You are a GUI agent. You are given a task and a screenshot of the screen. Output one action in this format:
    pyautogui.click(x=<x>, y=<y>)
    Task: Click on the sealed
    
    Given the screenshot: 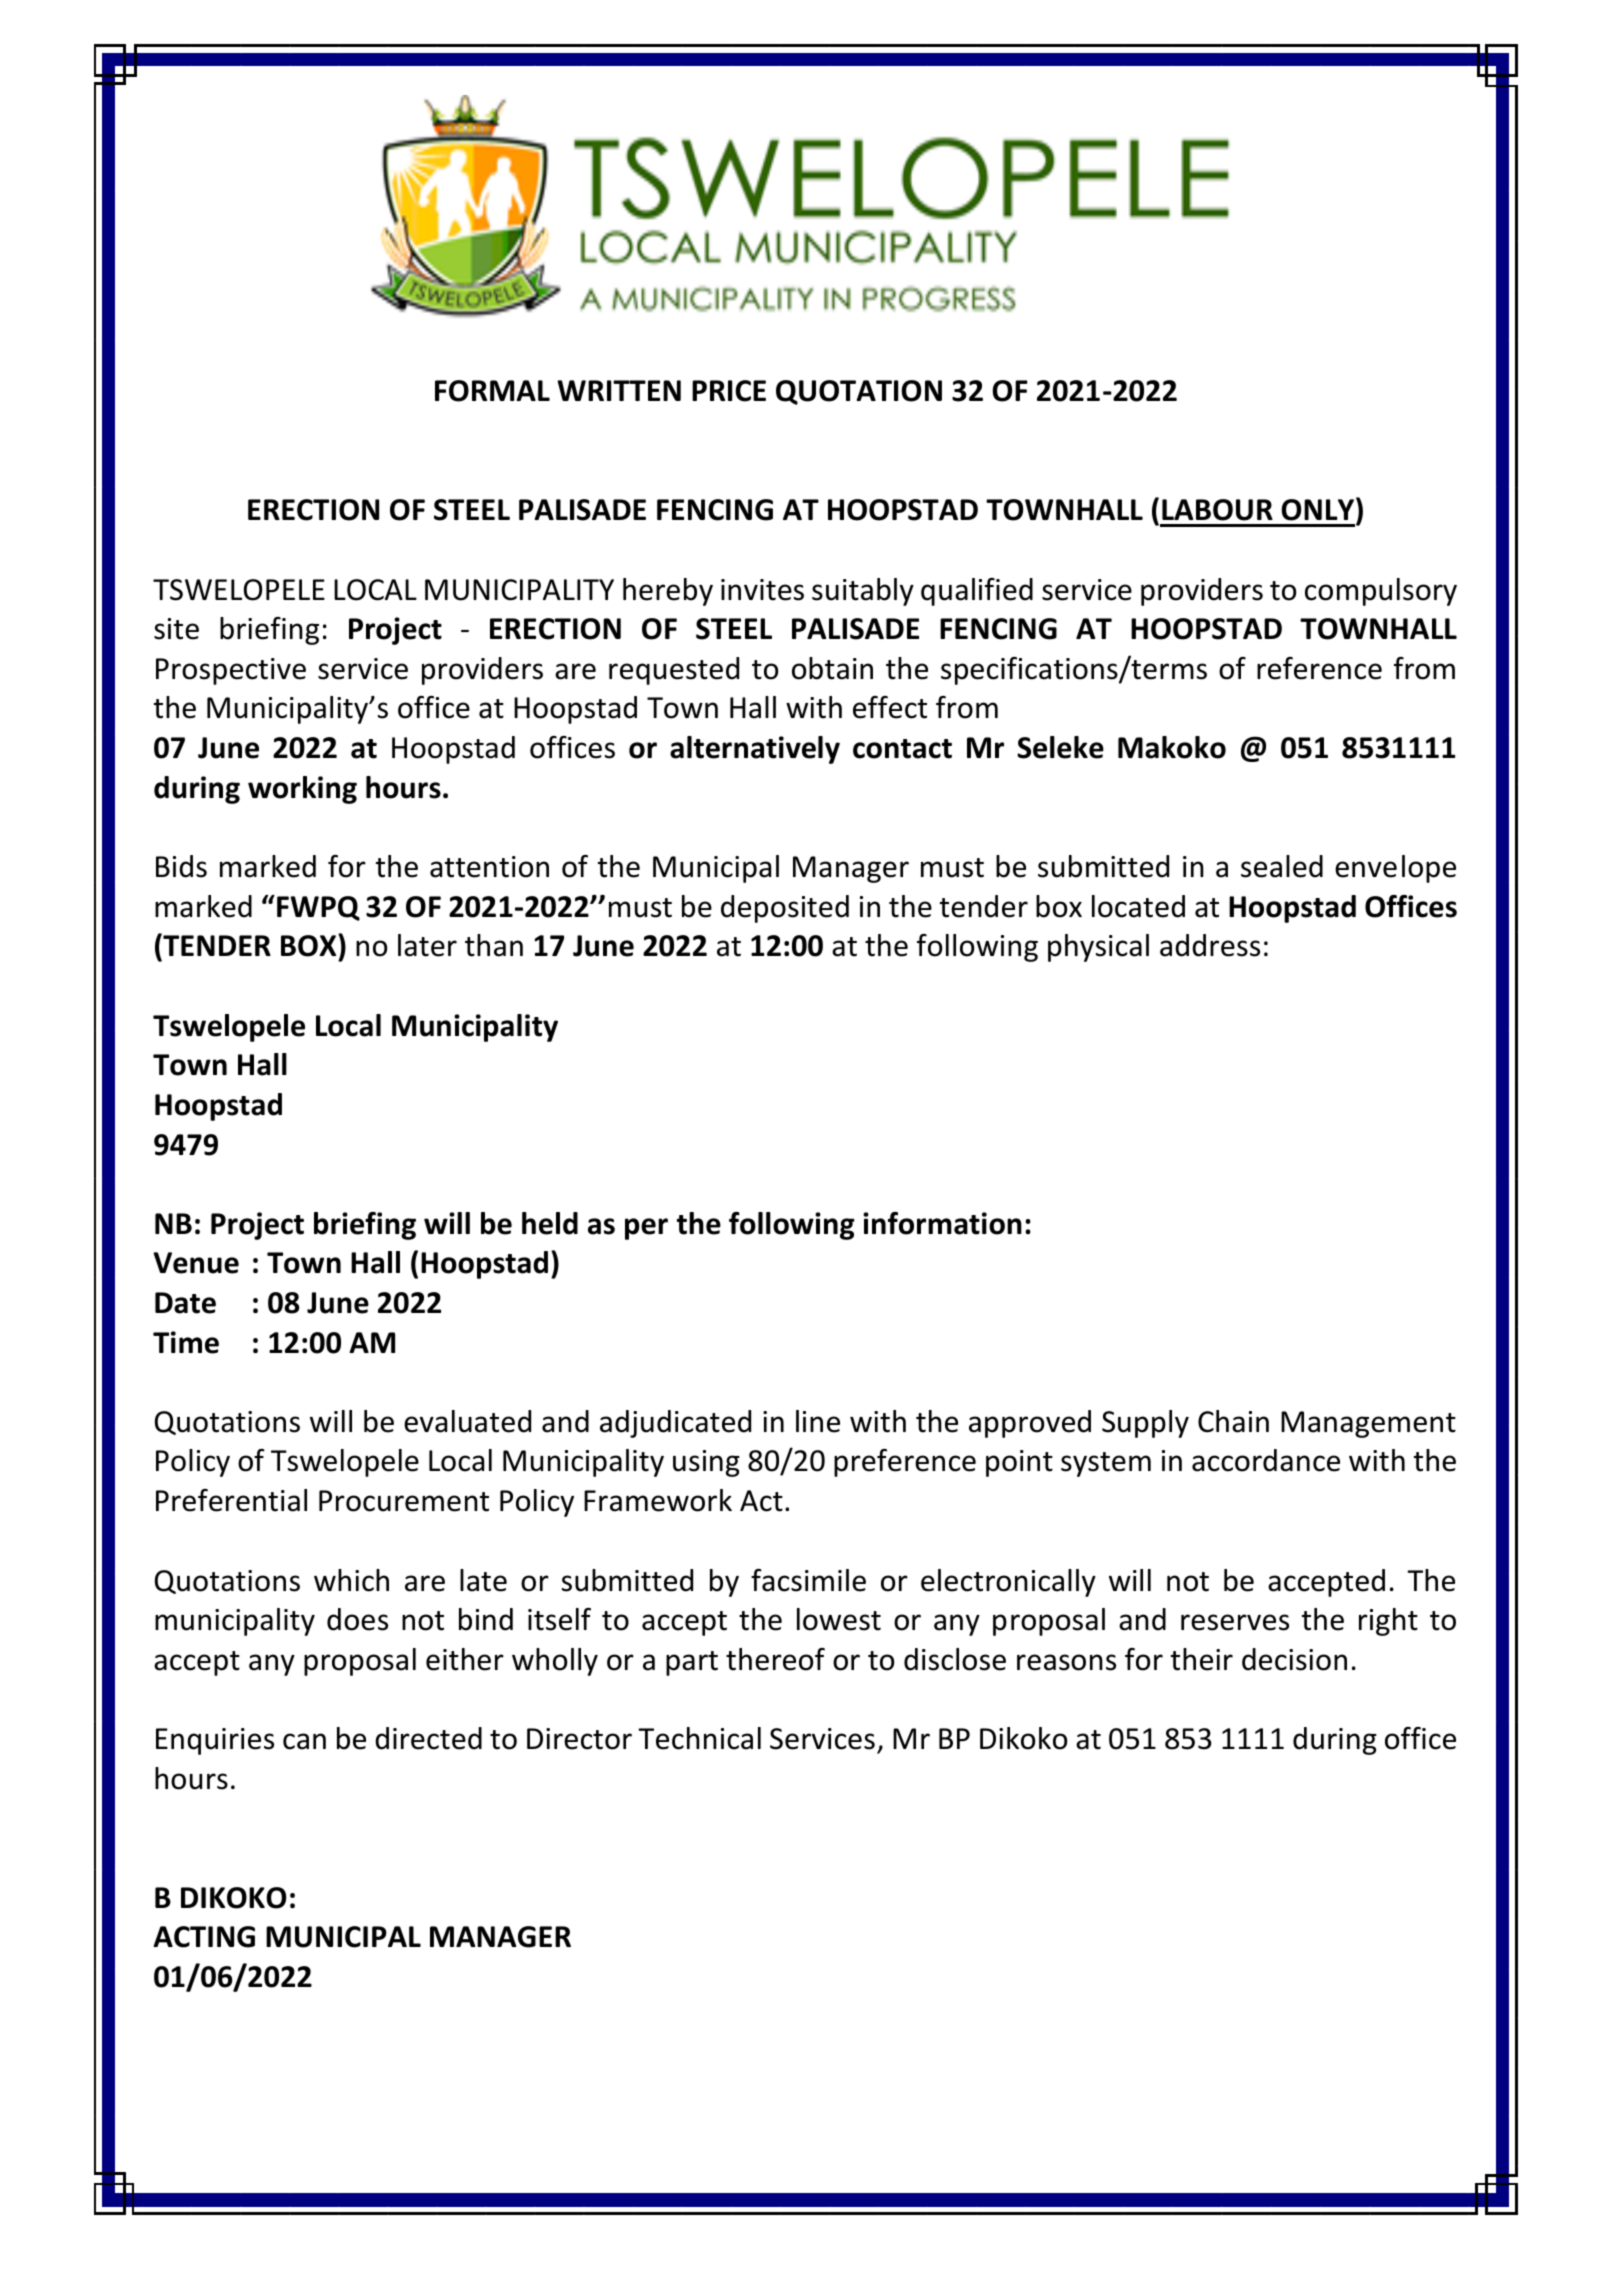 What is the action you would take?
    pyautogui.click(x=1282, y=866)
